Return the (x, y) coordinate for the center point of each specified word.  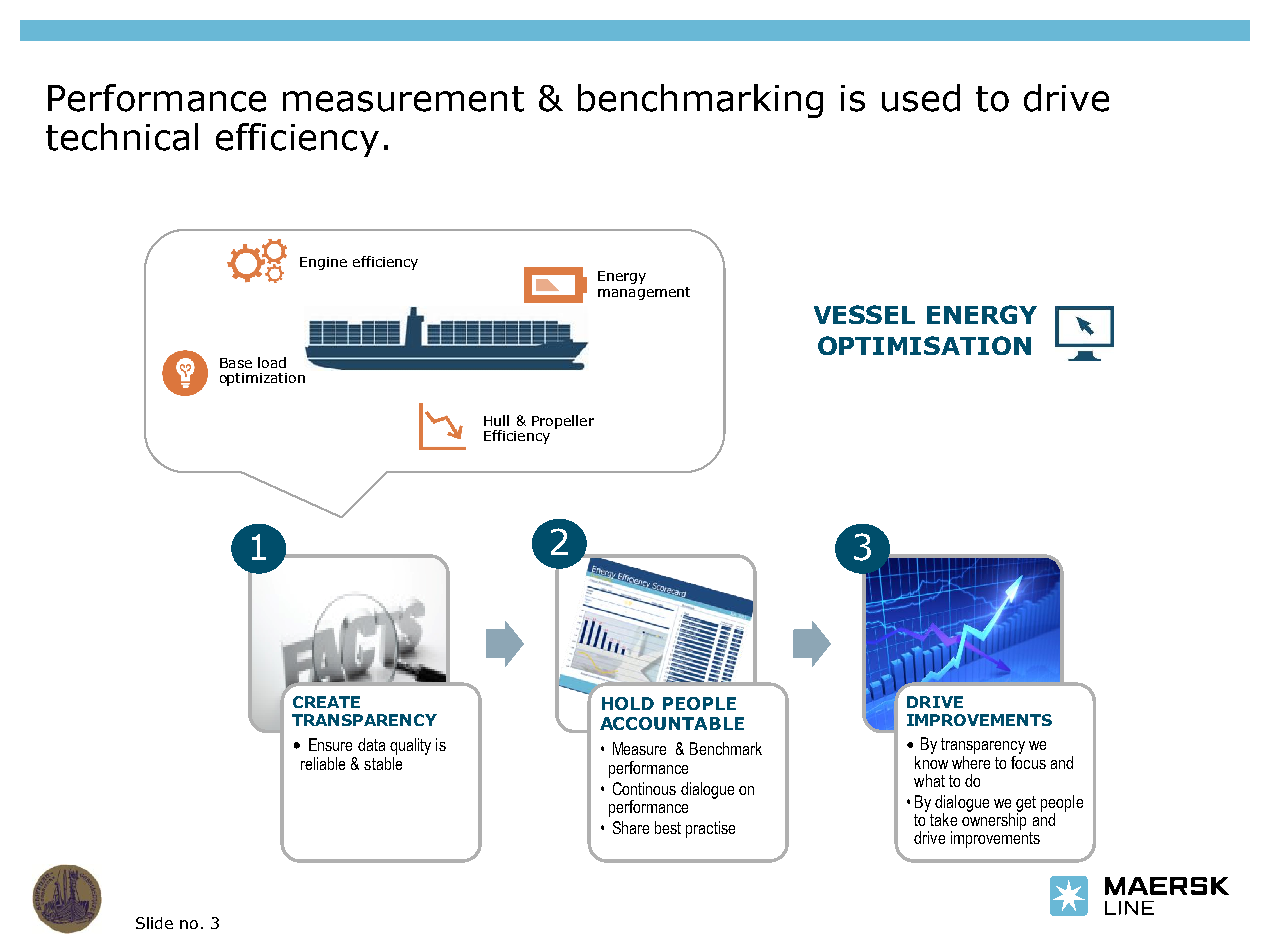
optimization (262, 379)
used (921, 98)
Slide (154, 923)
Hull (496, 420)
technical (122, 137)
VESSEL (864, 314)
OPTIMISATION (924, 345)
